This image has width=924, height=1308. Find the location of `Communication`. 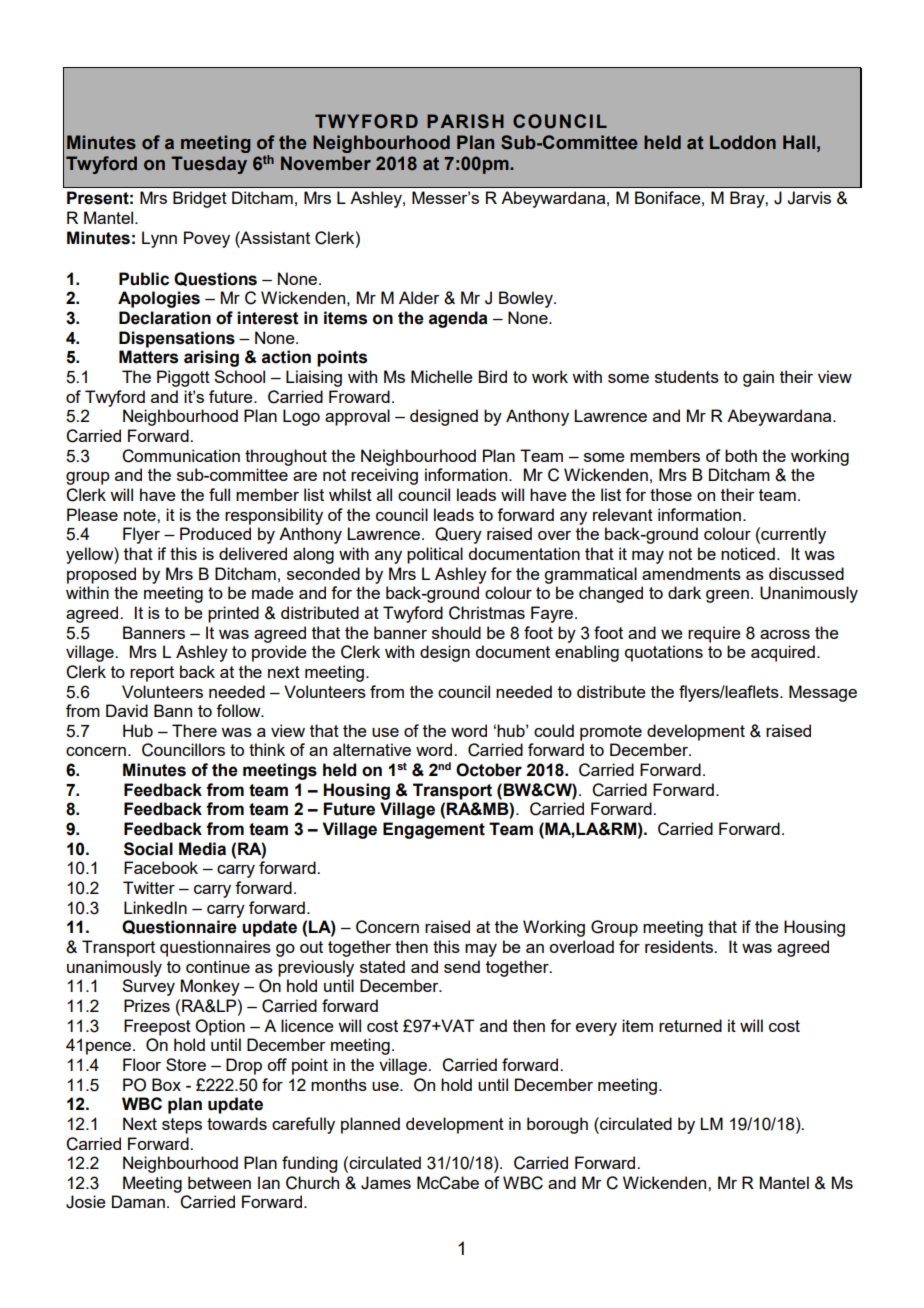

Communication is located at coordinates (181, 456).
